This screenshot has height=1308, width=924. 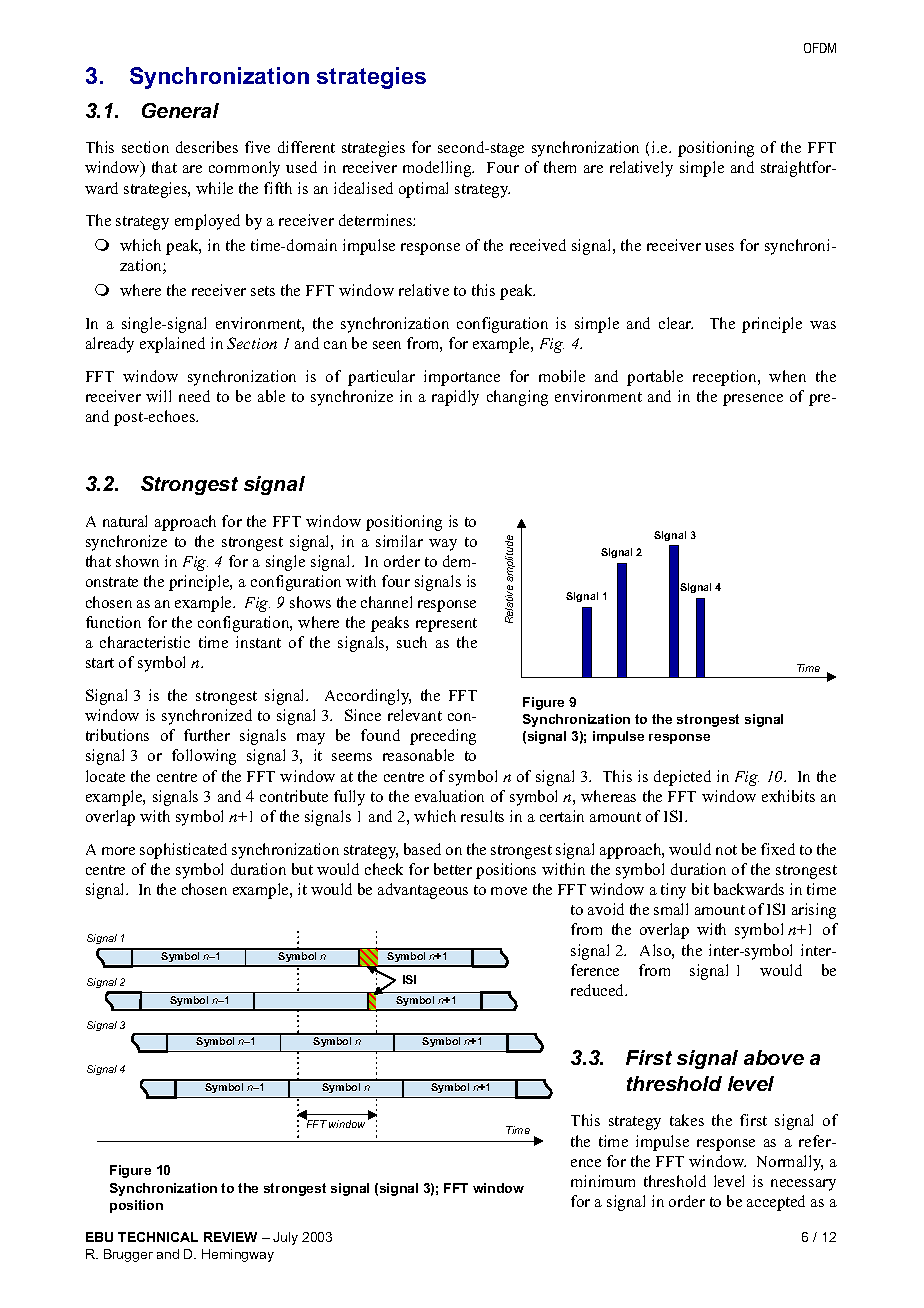 What do you see at coordinates (719, 247) in the screenshot?
I see `uses` at bounding box center [719, 247].
